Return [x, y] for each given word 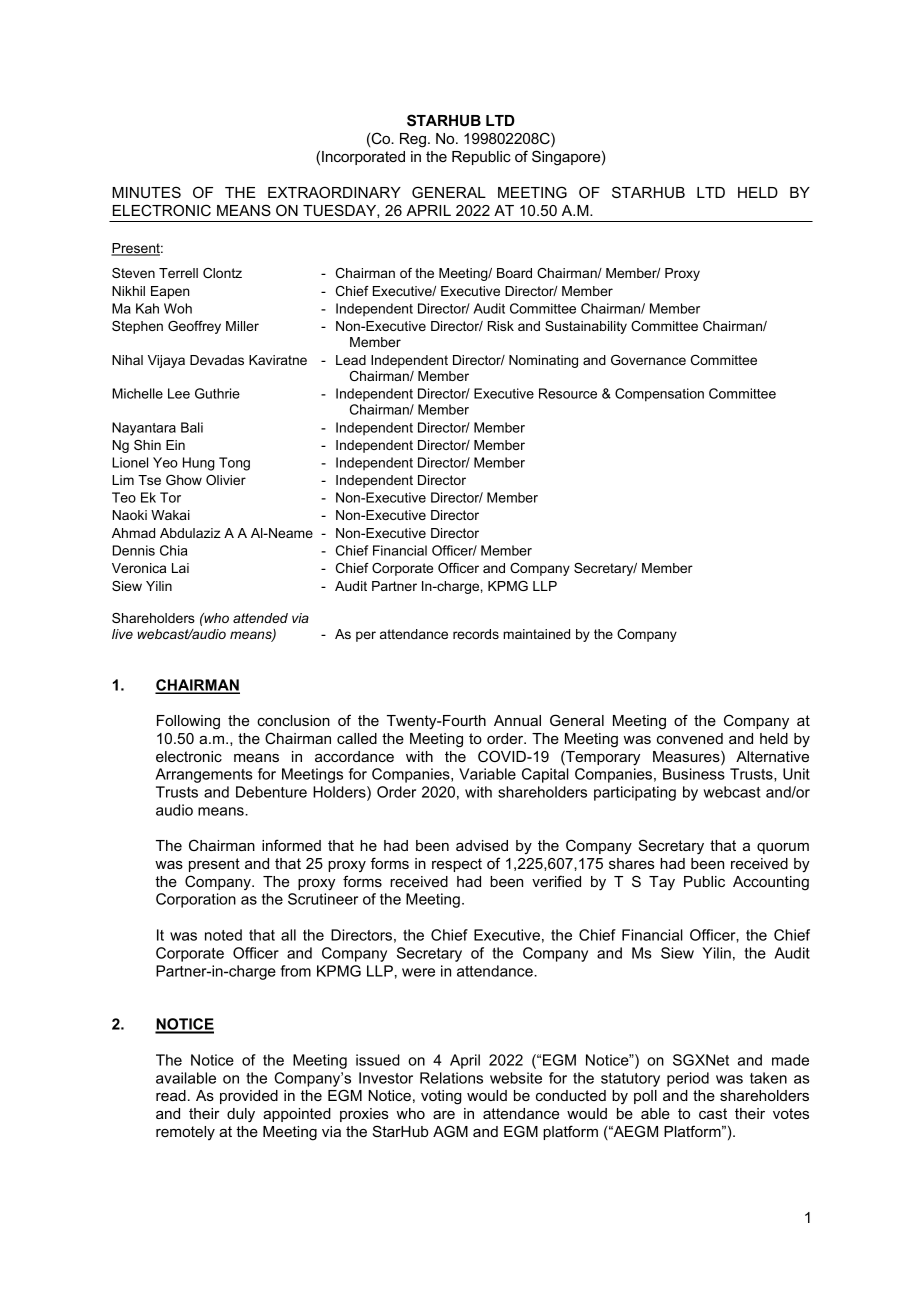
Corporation [196, 900]
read [171, 1095]
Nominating [543, 361]
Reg [413, 140]
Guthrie [217, 393]
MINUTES [146, 192]
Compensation [659, 395]
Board [514, 273]
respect [457, 865]
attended [260, 618]
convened [690, 738]
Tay [662, 883]
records [476, 634]
